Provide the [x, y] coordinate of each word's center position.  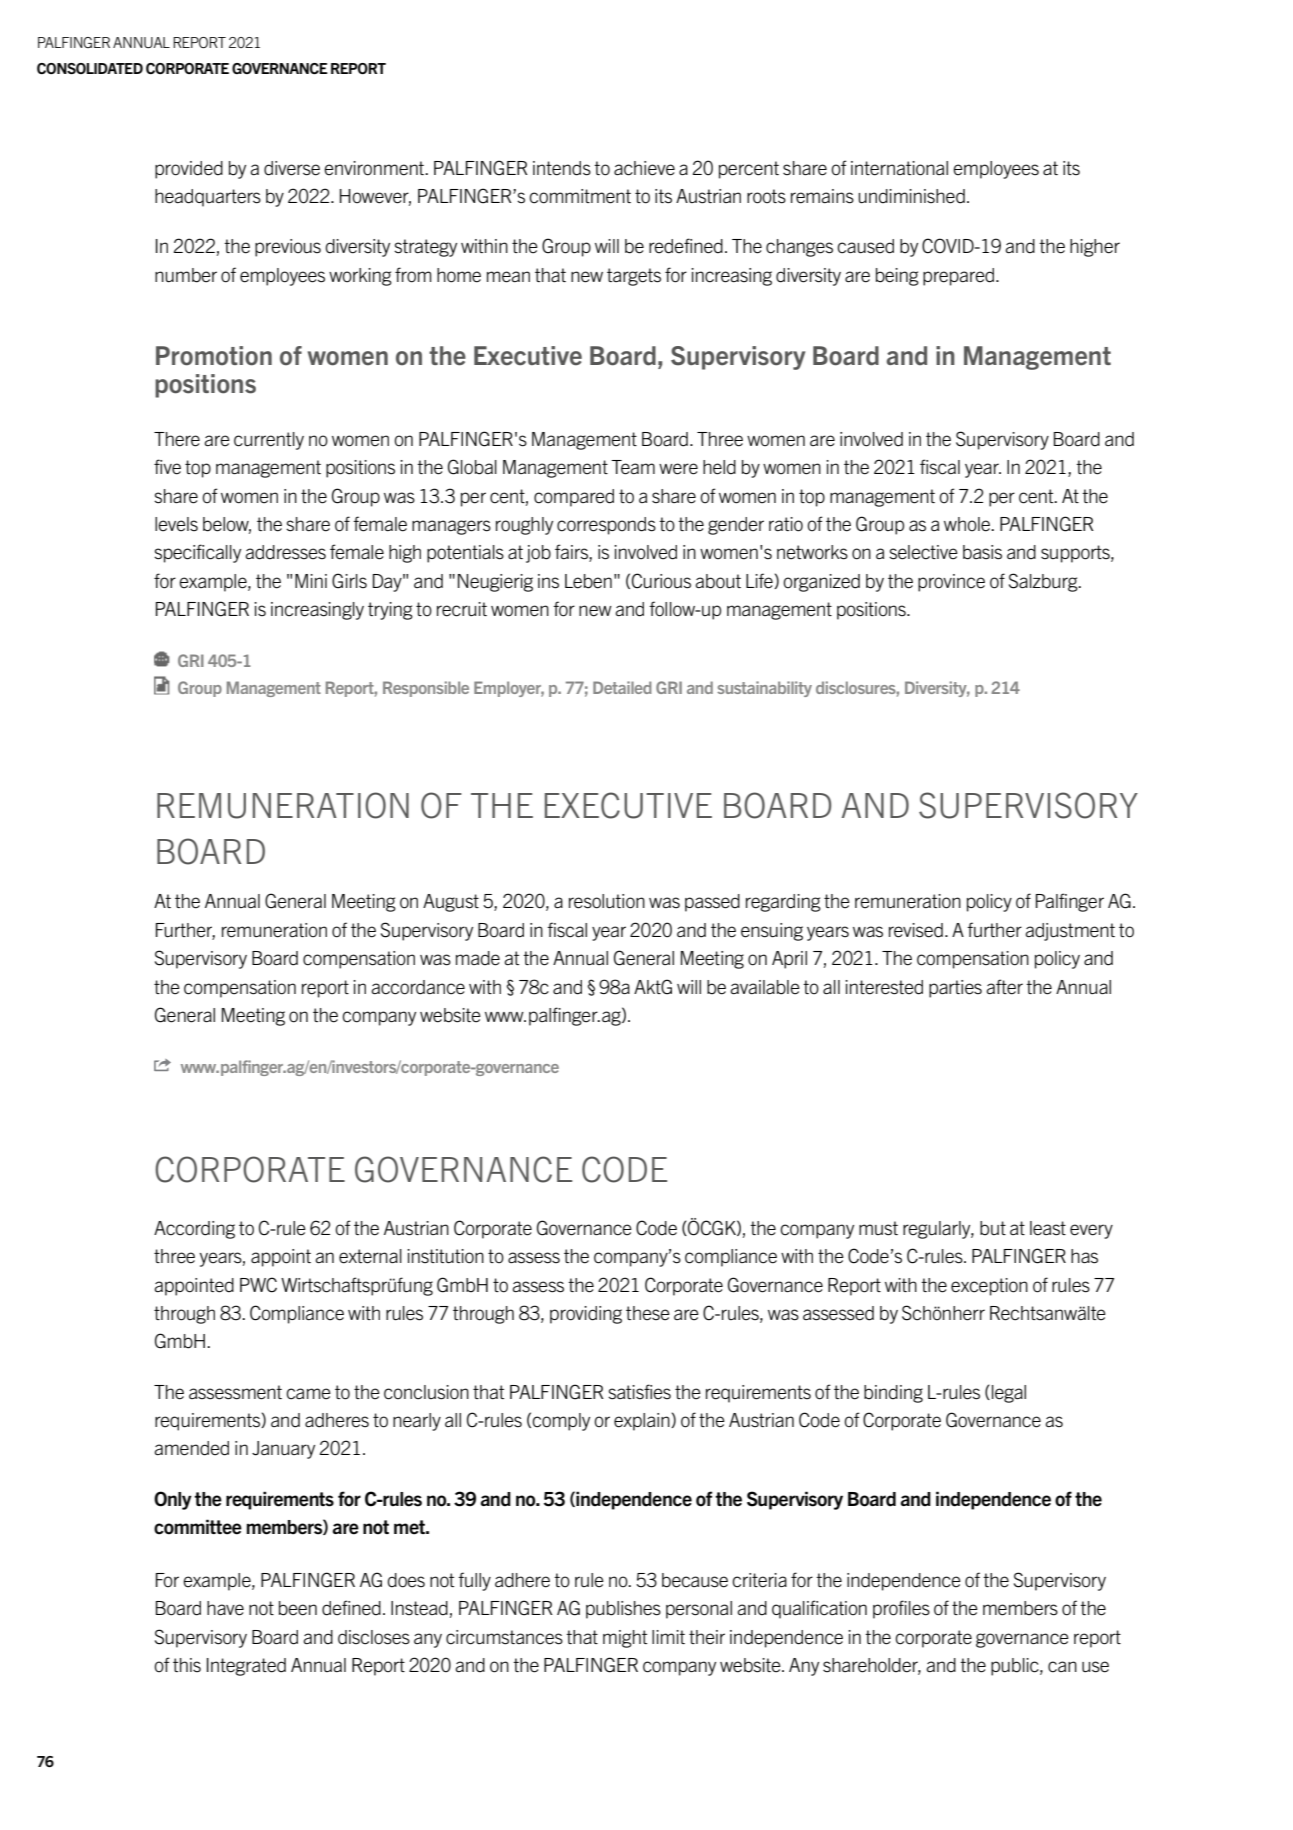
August [451, 903]
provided [189, 170]
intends [562, 168]
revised [916, 930]
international [899, 168]
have [225, 1608]
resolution [607, 901]
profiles [901, 1609]
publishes [623, 1610]
